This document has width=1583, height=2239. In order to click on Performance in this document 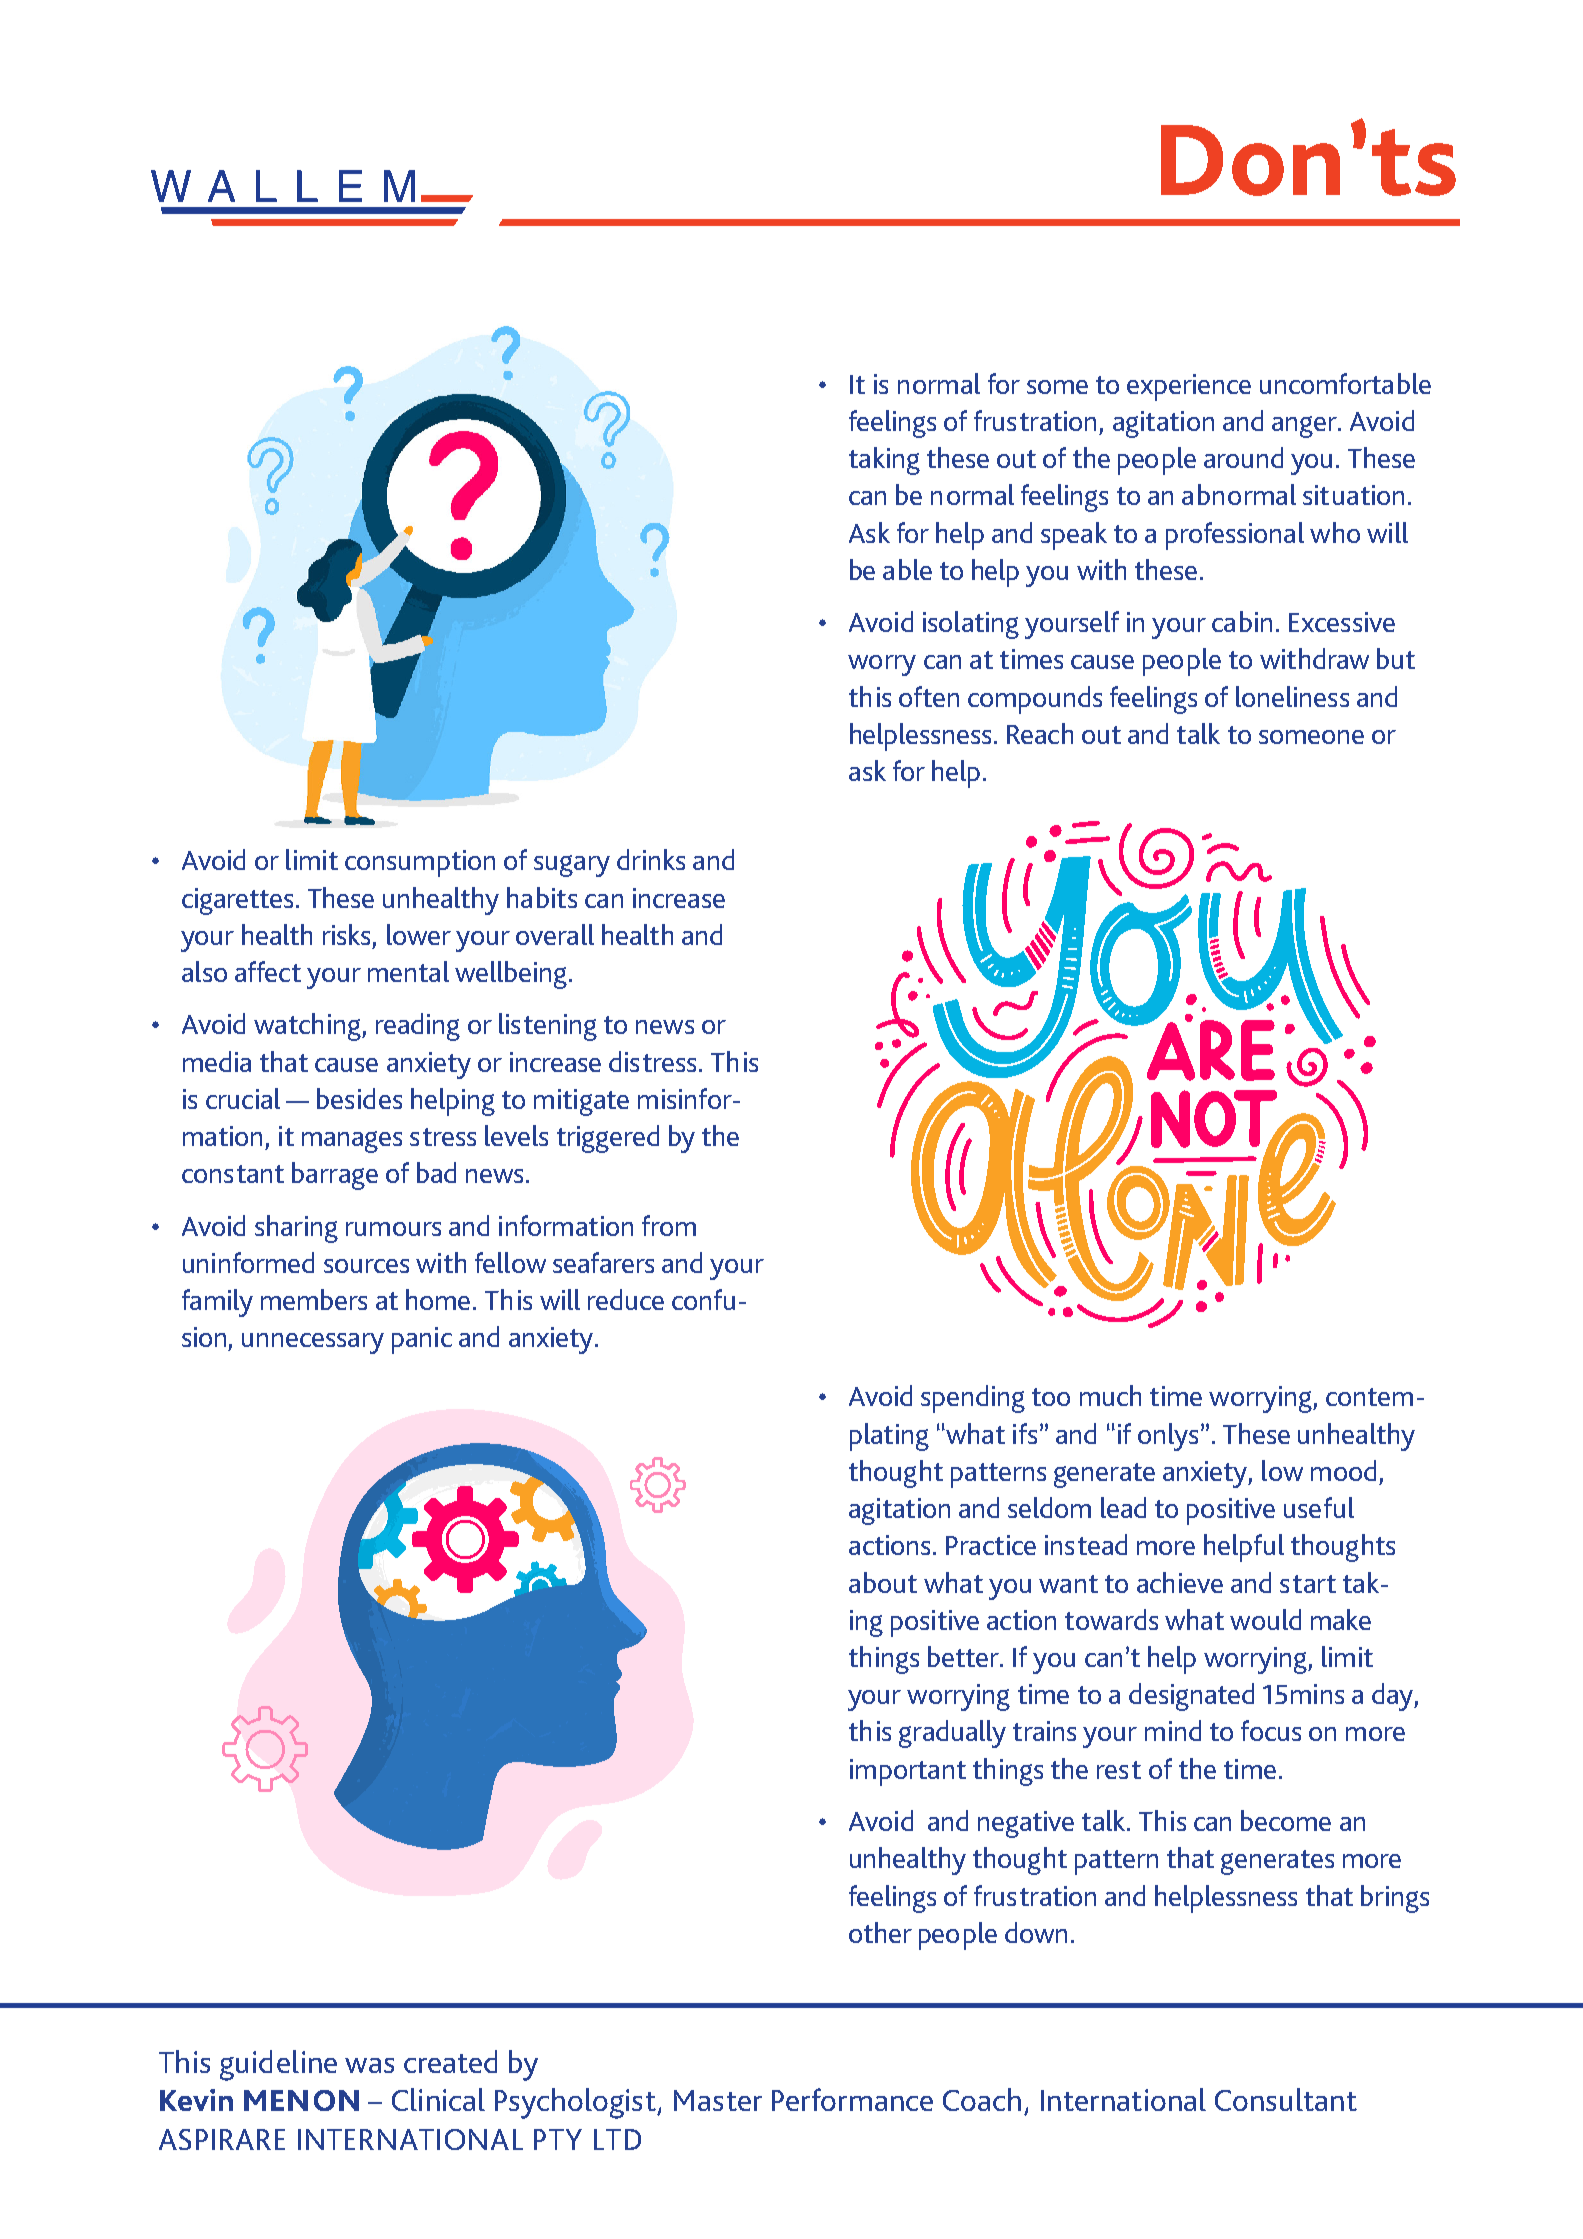, I will do `click(852, 2099)`.
